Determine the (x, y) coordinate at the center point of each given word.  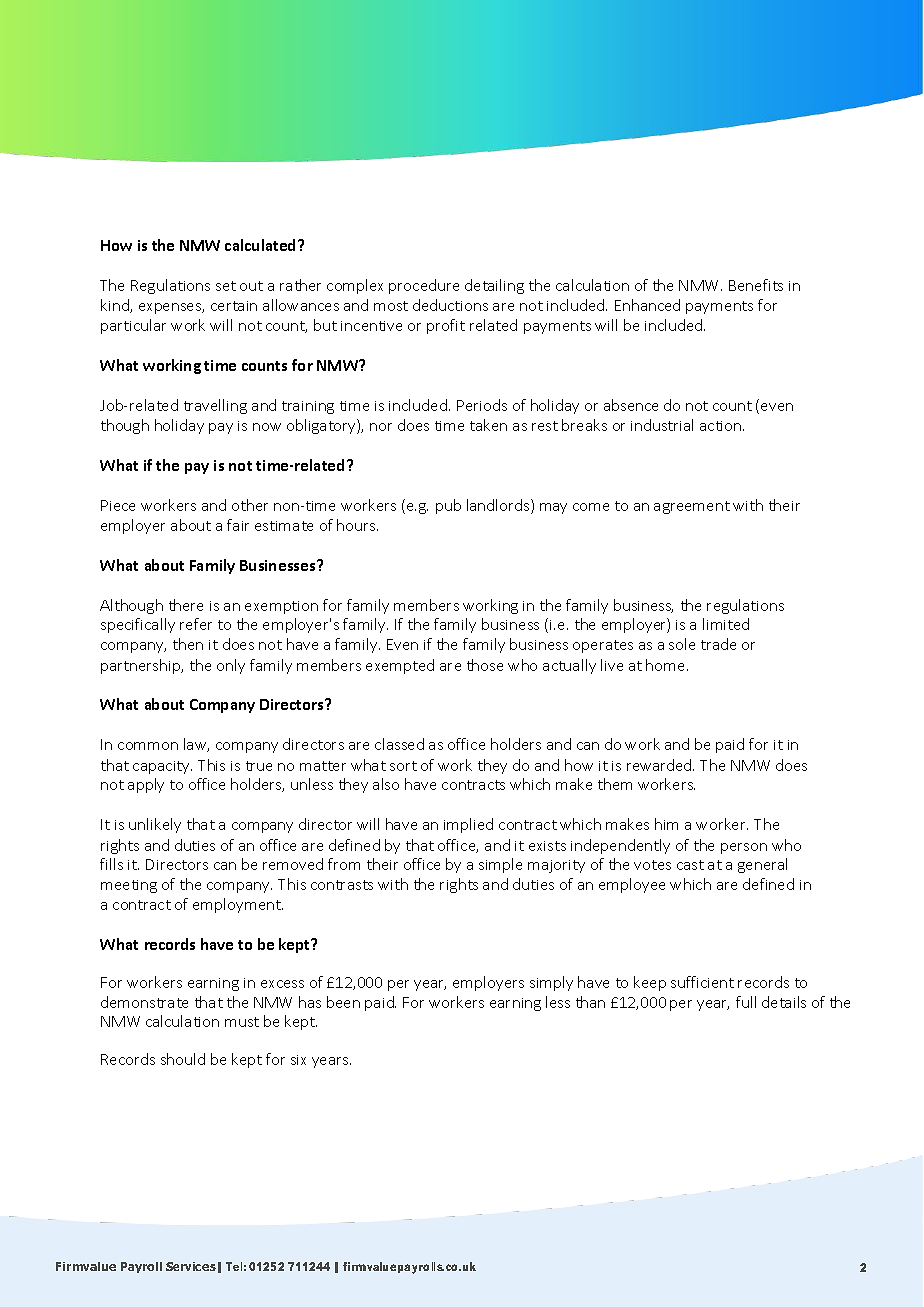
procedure (424, 286)
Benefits (756, 285)
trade (718, 644)
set (226, 286)
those (485, 665)
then (188, 644)
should (183, 1059)
